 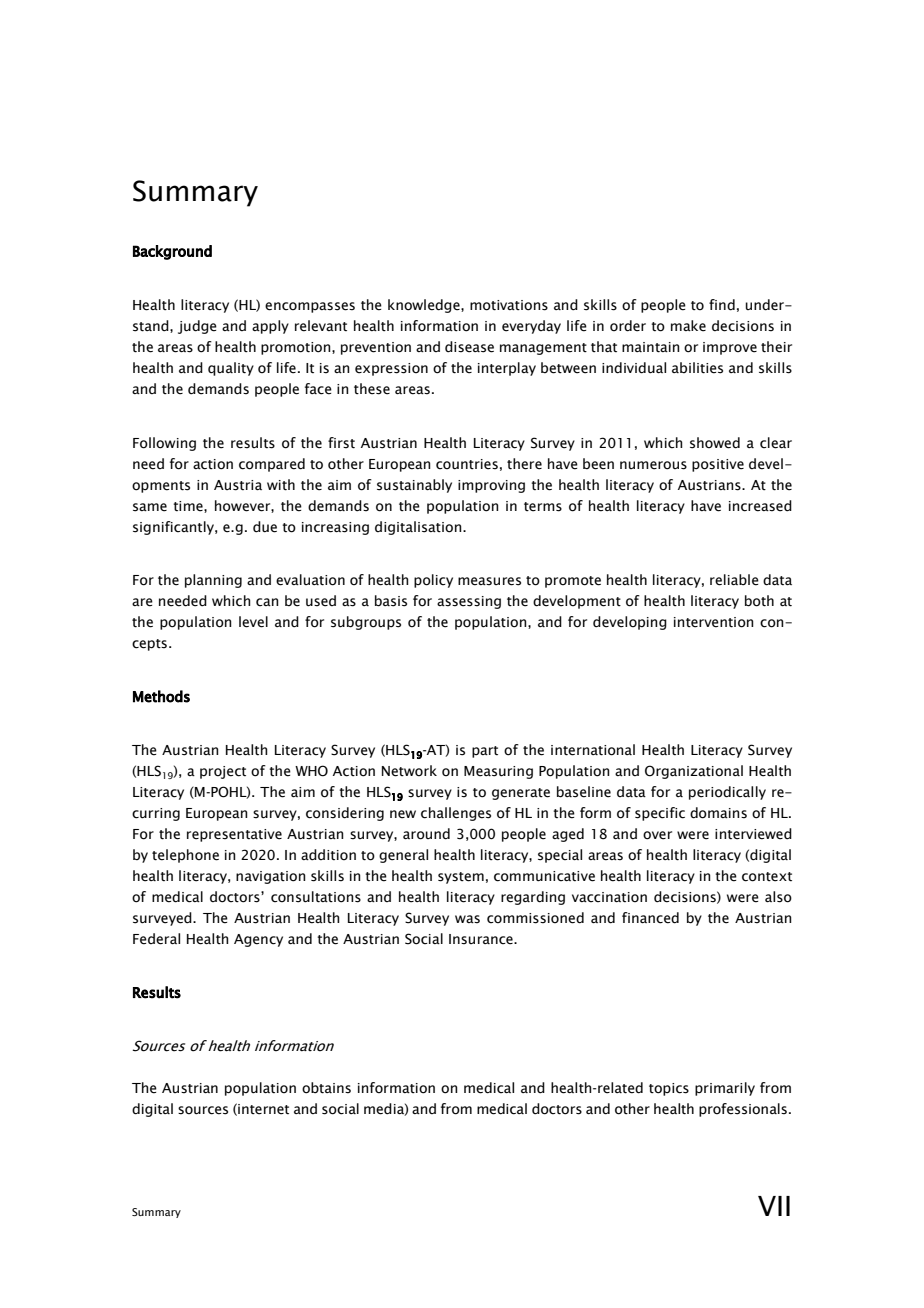 What do you see at coordinates (669, 1089) in the screenshot?
I see `topics` at bounding box center [669, 1089].
